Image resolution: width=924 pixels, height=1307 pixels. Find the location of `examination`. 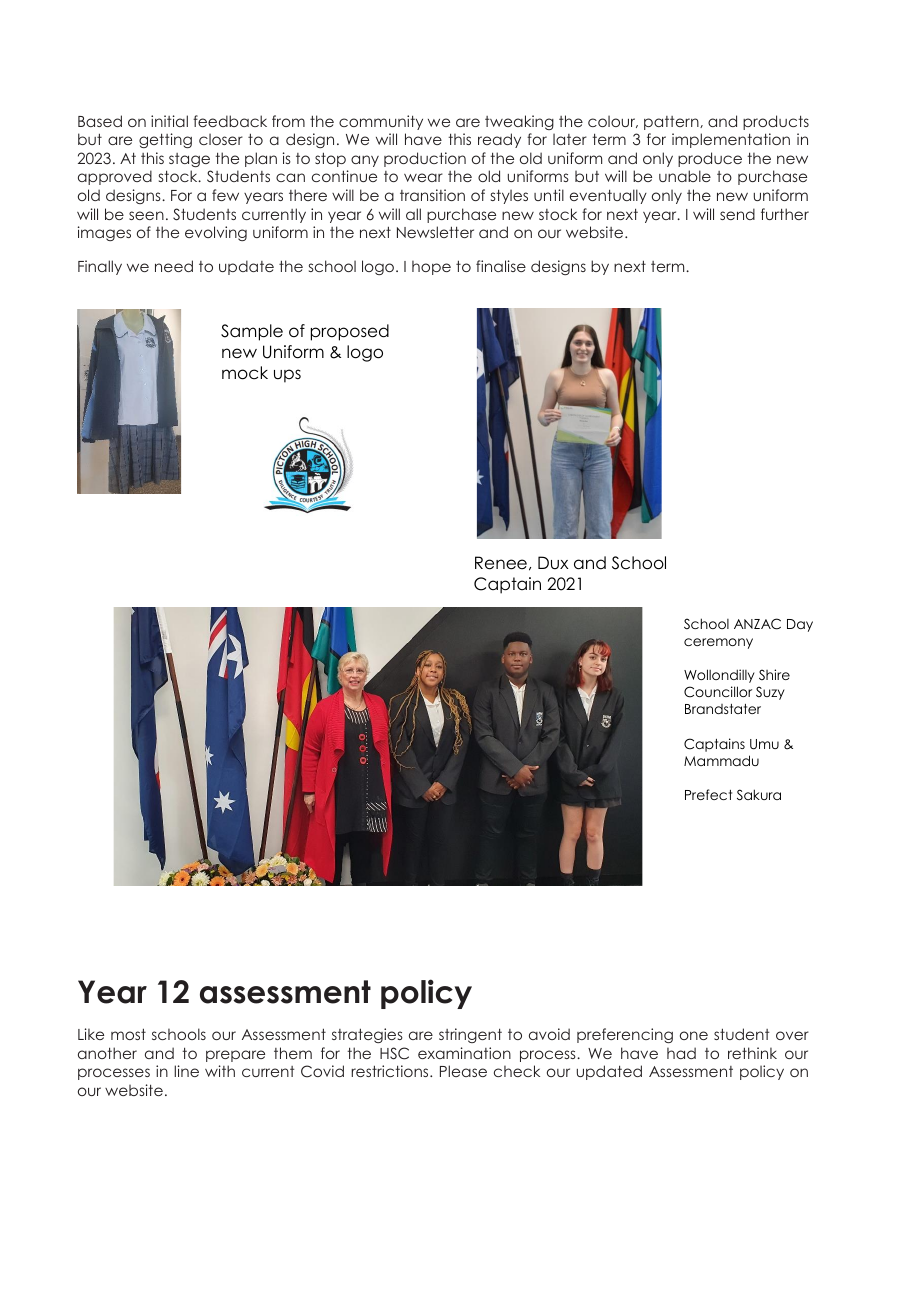

examination is located at coordinates (464, 1053).
